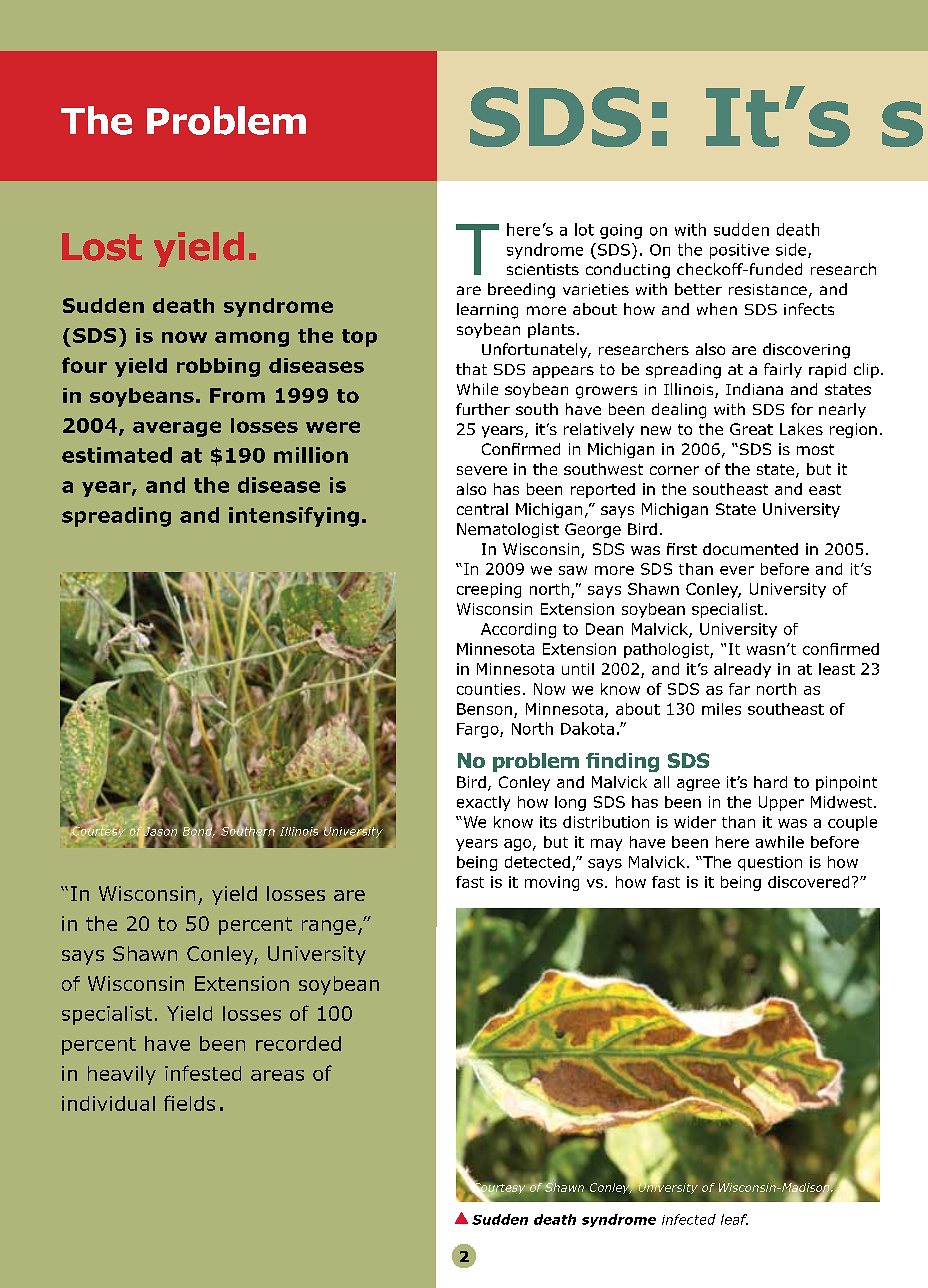 The width and height of the screenshot is (928, 1288). Describe the element at coordinates (815, 449) in the screenshot. I see `most` at that location.
